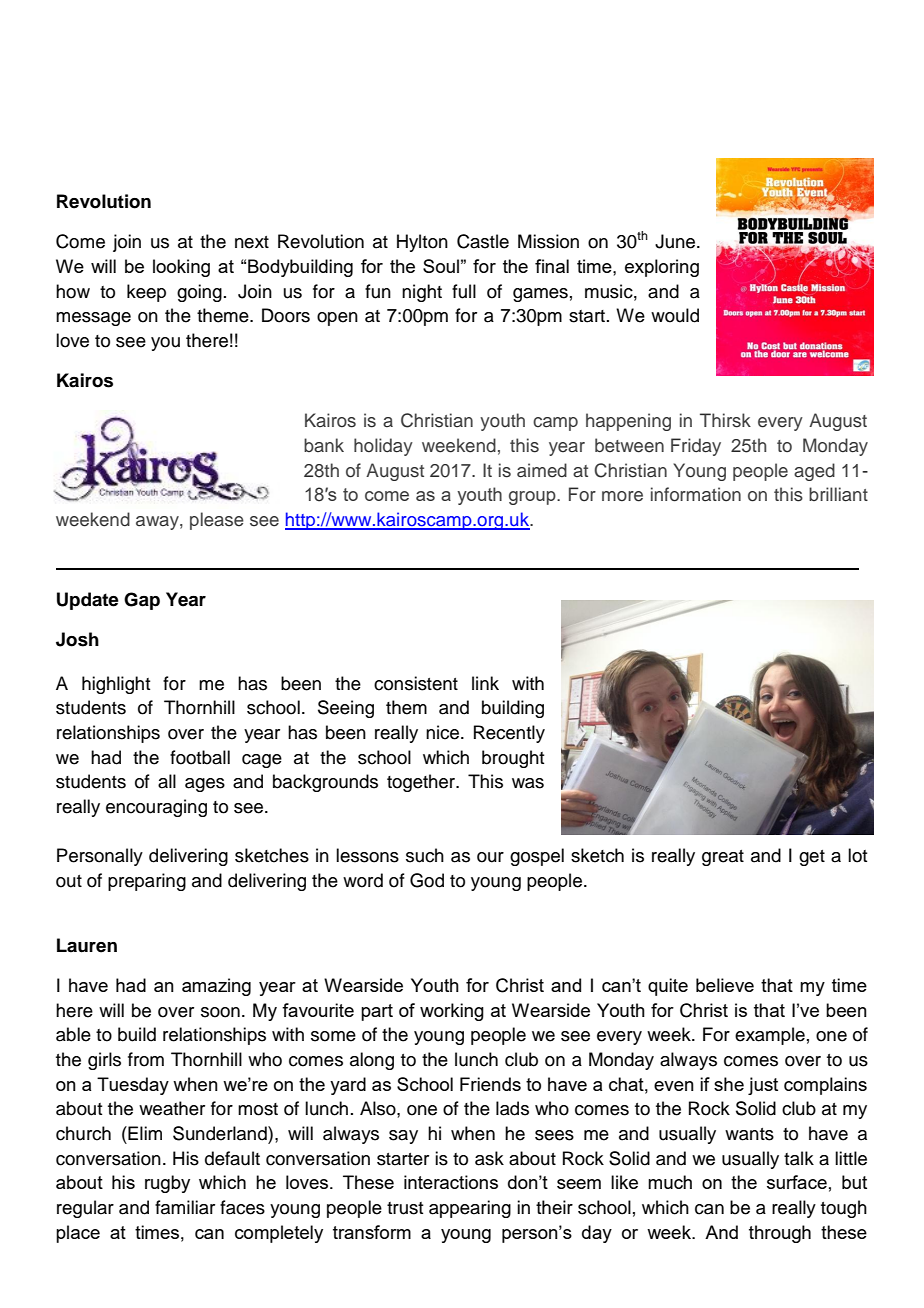 This screenshot has width=924, height=1308. What do you see at coordinates (533, 498) in the screenshot?
I see `group` at bounding box center [533, 498].
